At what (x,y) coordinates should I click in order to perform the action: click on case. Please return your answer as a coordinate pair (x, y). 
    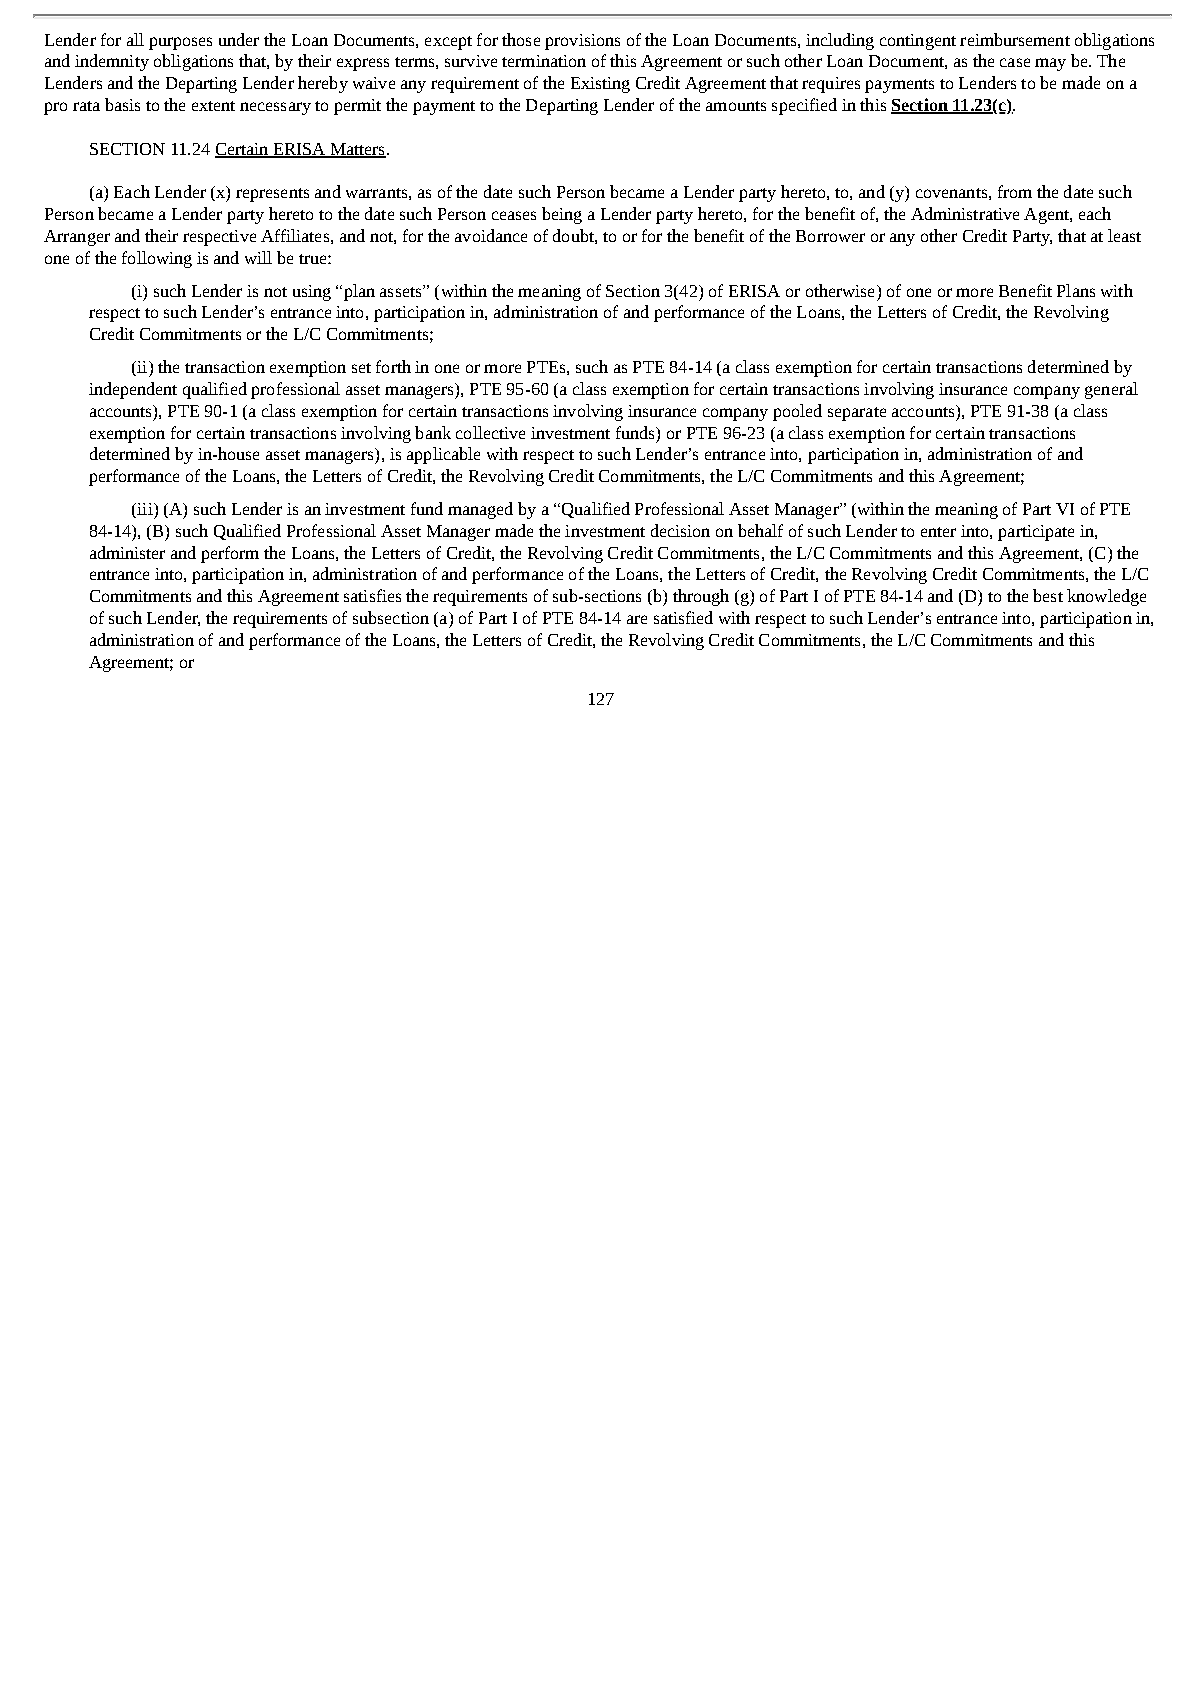
    Looking at the image, I should click on (1015, 62).
